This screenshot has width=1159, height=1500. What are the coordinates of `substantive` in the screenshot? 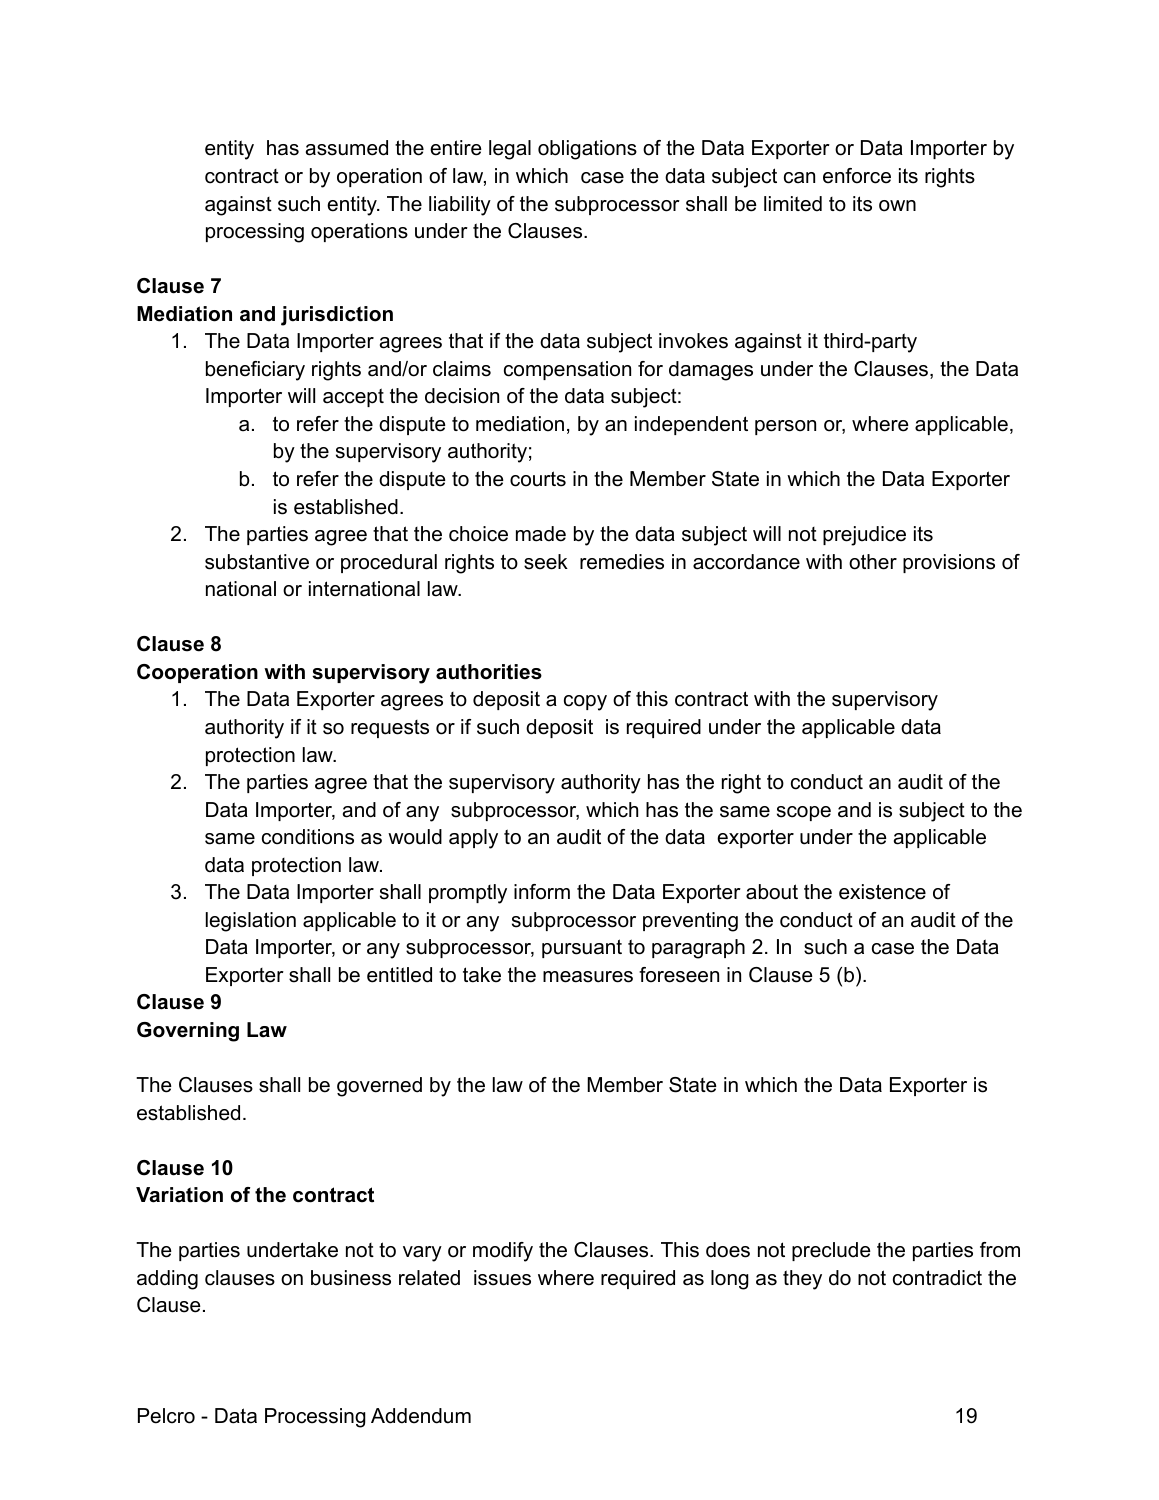 It's located at (257, 562).
